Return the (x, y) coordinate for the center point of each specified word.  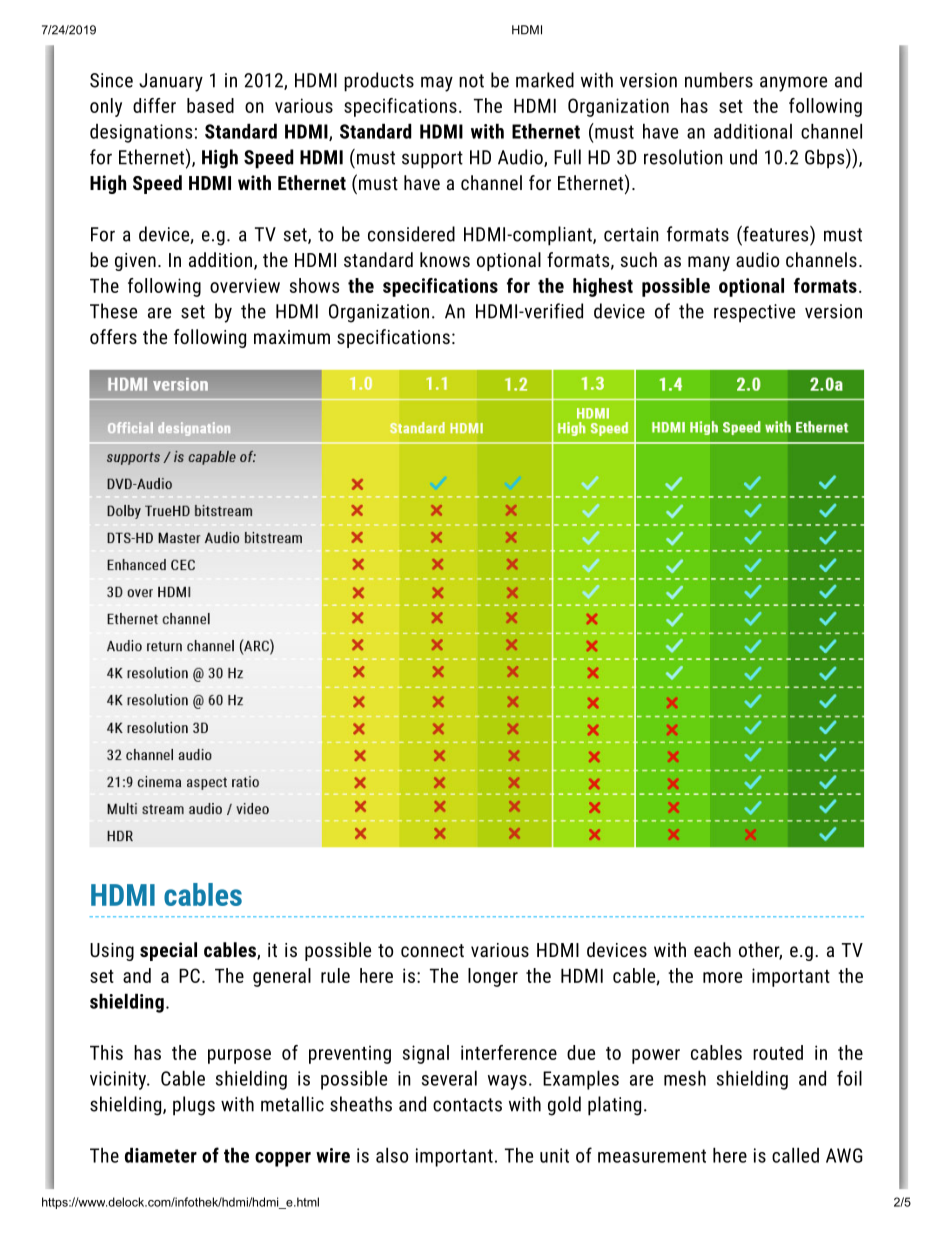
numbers (719, 80)
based (210, 105)
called (795, 1155)
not (471, 81)
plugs (194, 1106)
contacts (467, 1105)
